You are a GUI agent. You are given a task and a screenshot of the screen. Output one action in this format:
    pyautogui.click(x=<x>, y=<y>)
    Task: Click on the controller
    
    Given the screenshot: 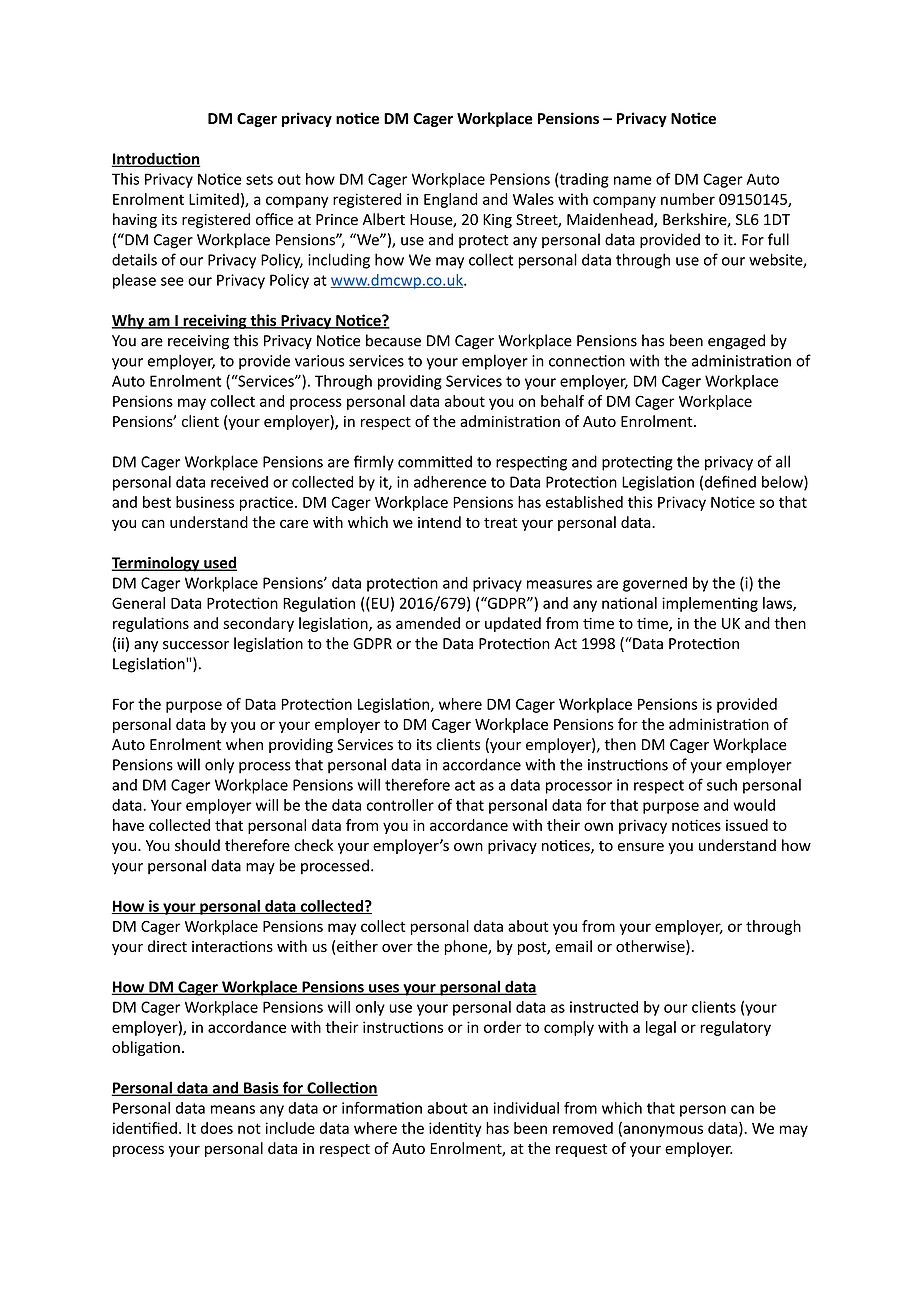 What is the action you would take?
    pyautogui.click(x=400, y=805)
